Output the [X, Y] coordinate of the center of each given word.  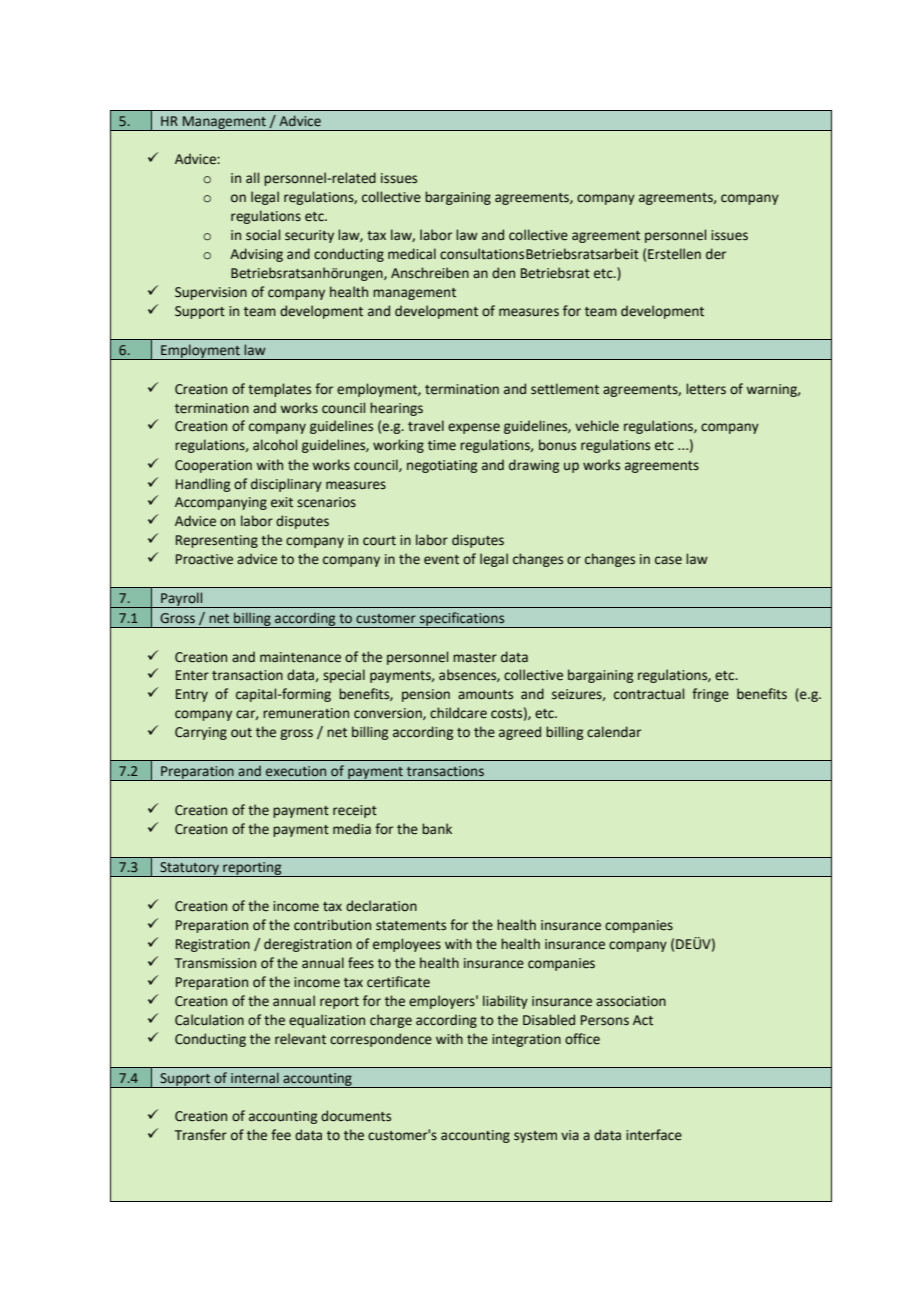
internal [255, 1077]
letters [706, 389]
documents [356, 1116]
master [475, 658]
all [252, 177]
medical [412, 254]
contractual [649, 694]
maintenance [300, 657]
